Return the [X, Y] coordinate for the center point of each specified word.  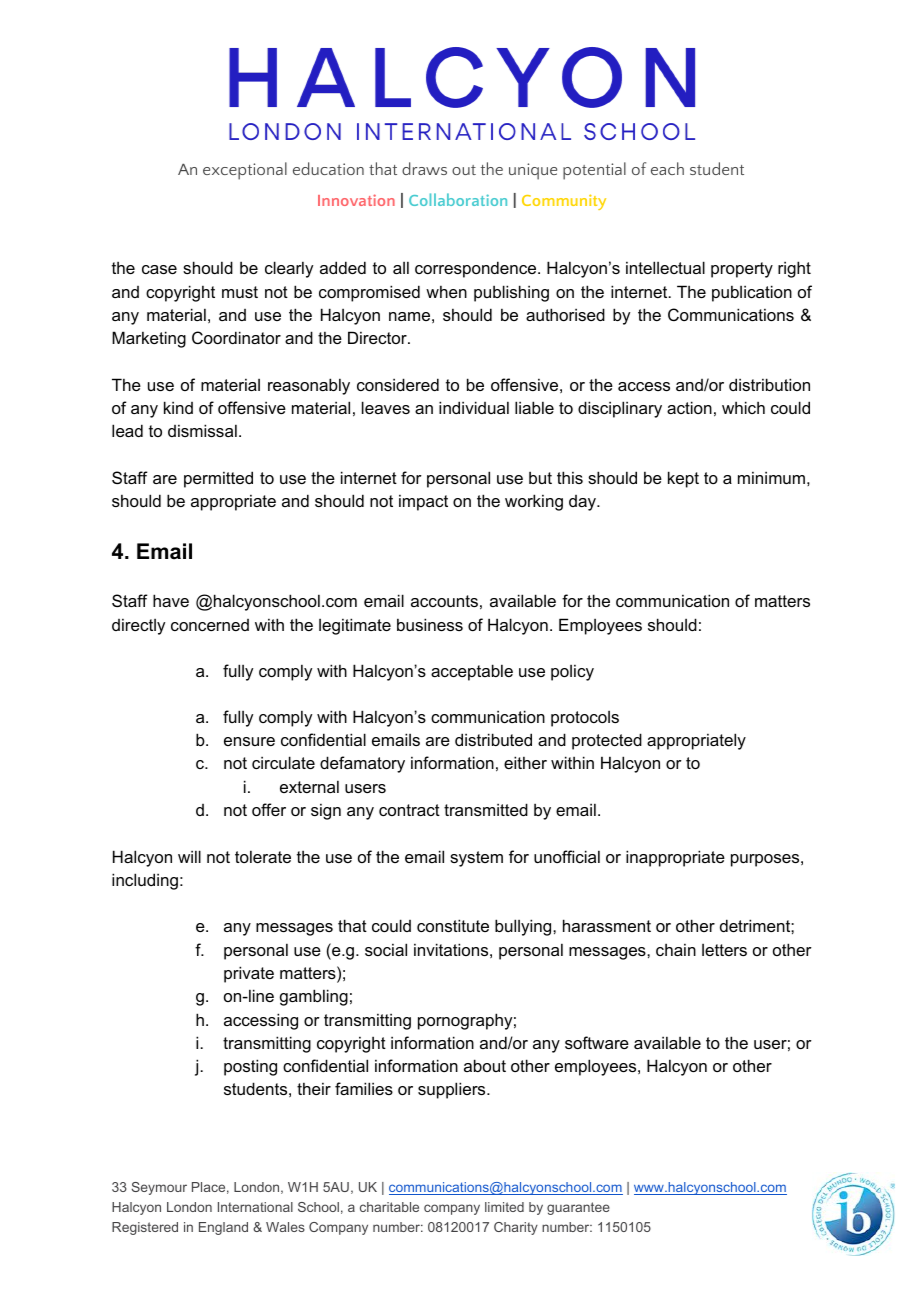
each [667, 168]
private [249, 974]
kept [683, 479]
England [223, 1228]
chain [676, 949]
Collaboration [458, 199]
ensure [249, 741]
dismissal [202, 430]
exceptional [245, 171]
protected [607, 741]
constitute [453, 925]
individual [474, 407]
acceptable [472, 672]
